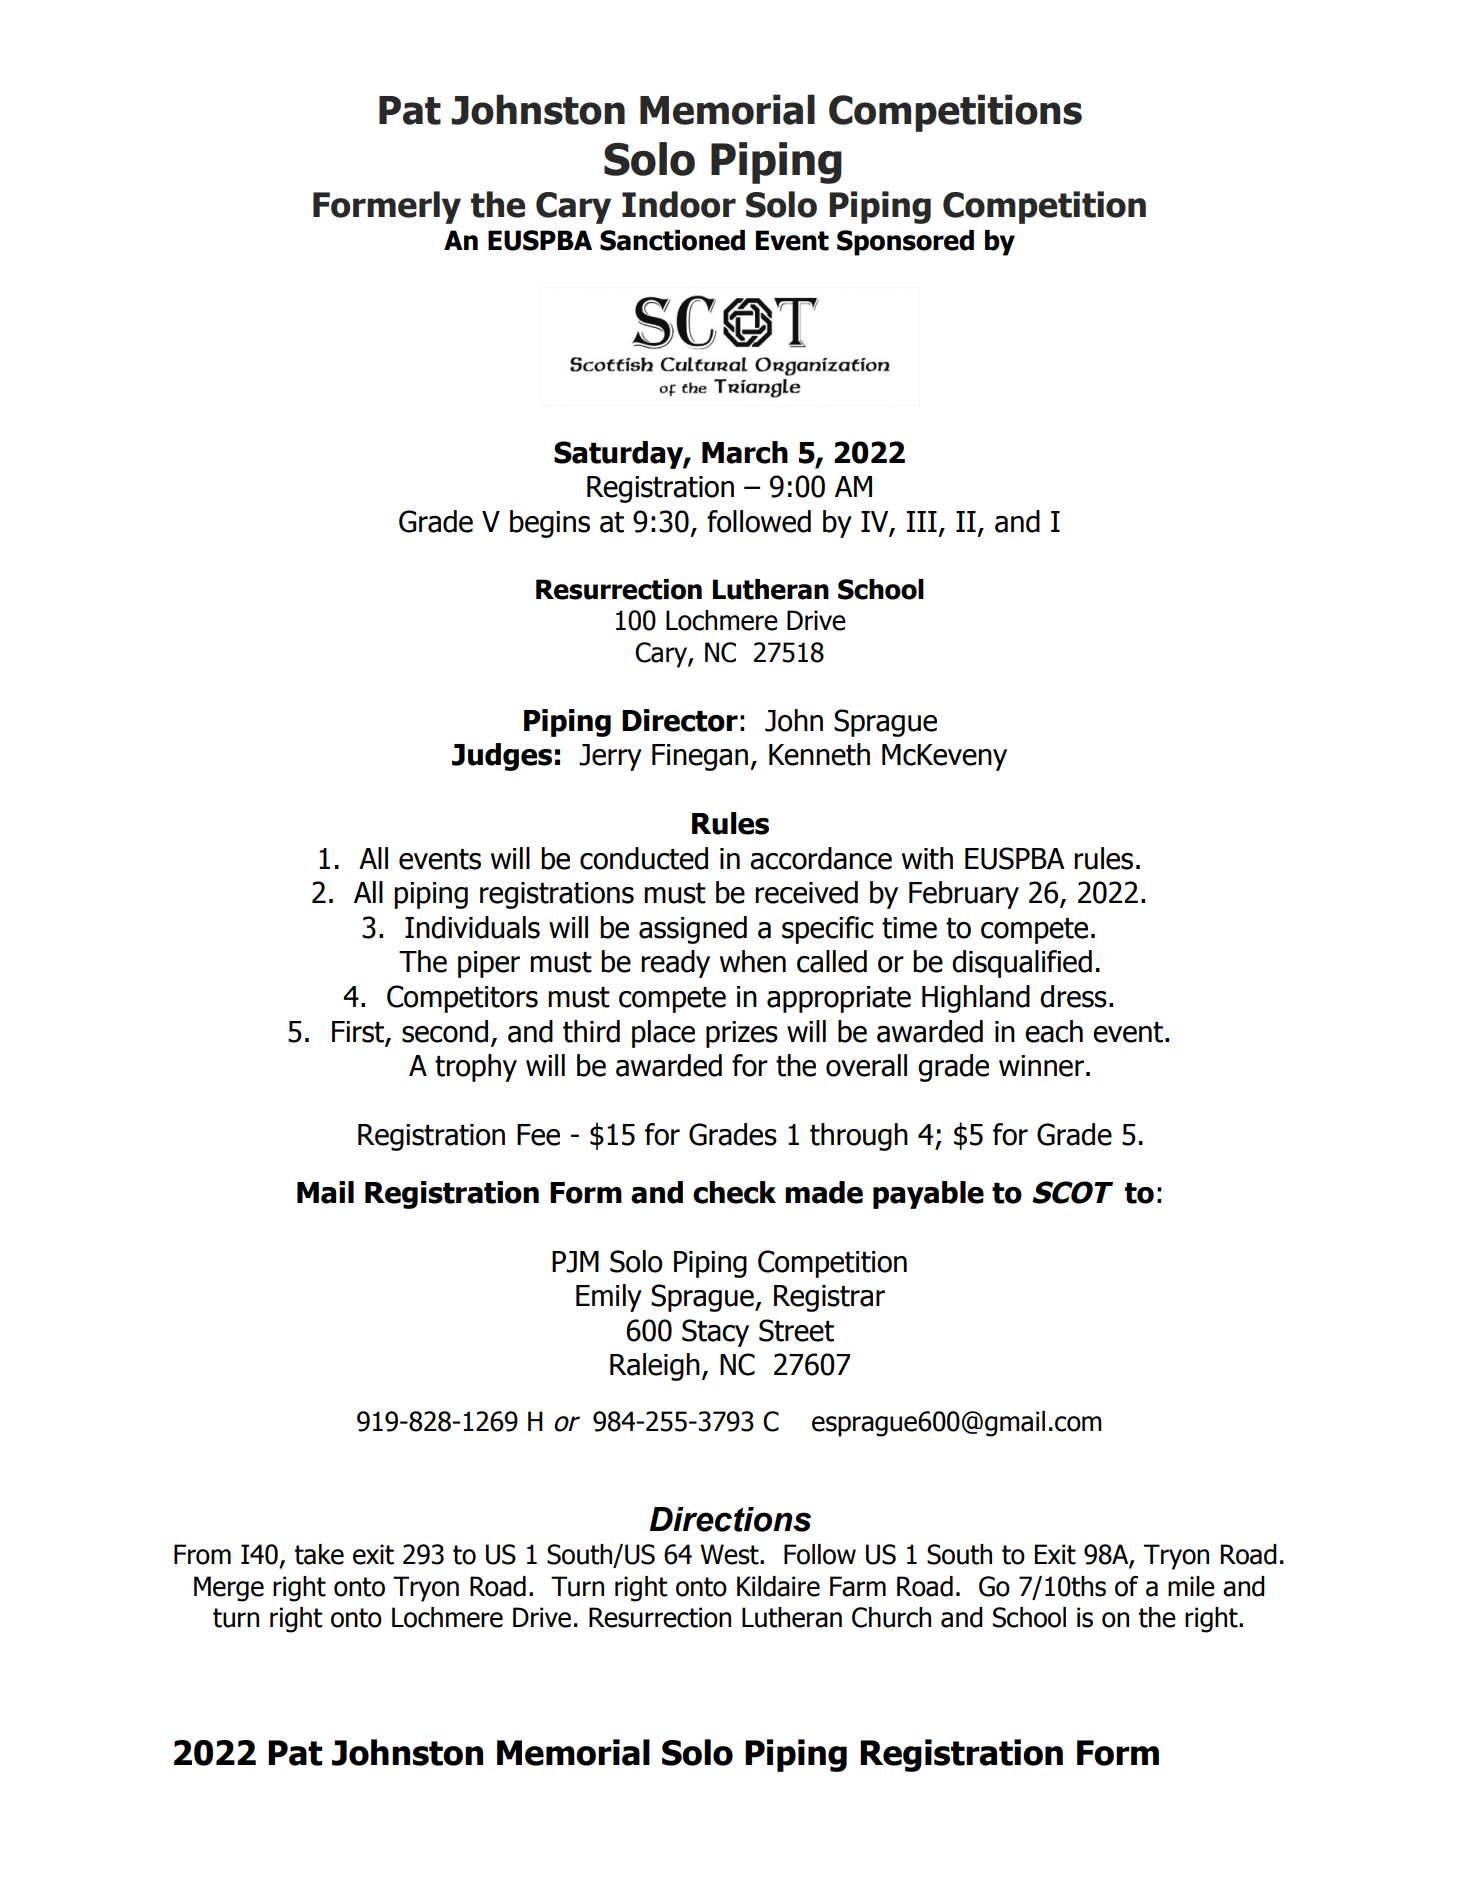 The image size is (1460, 1889). Describe the element at coordinates (905, 243) in the document. I see `Sponsored` at that location.
